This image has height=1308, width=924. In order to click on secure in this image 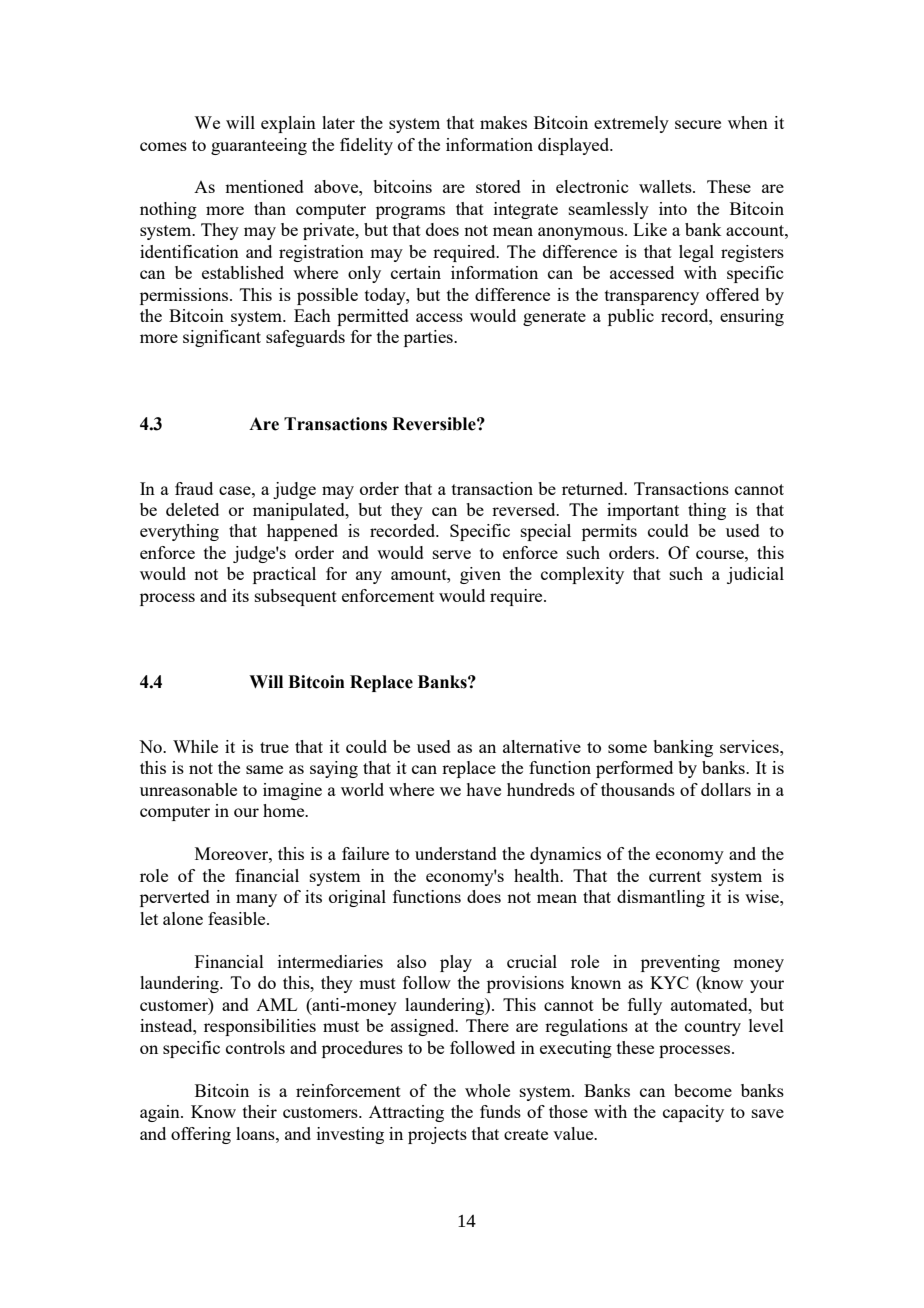, I will do `click(698, 124)`.
